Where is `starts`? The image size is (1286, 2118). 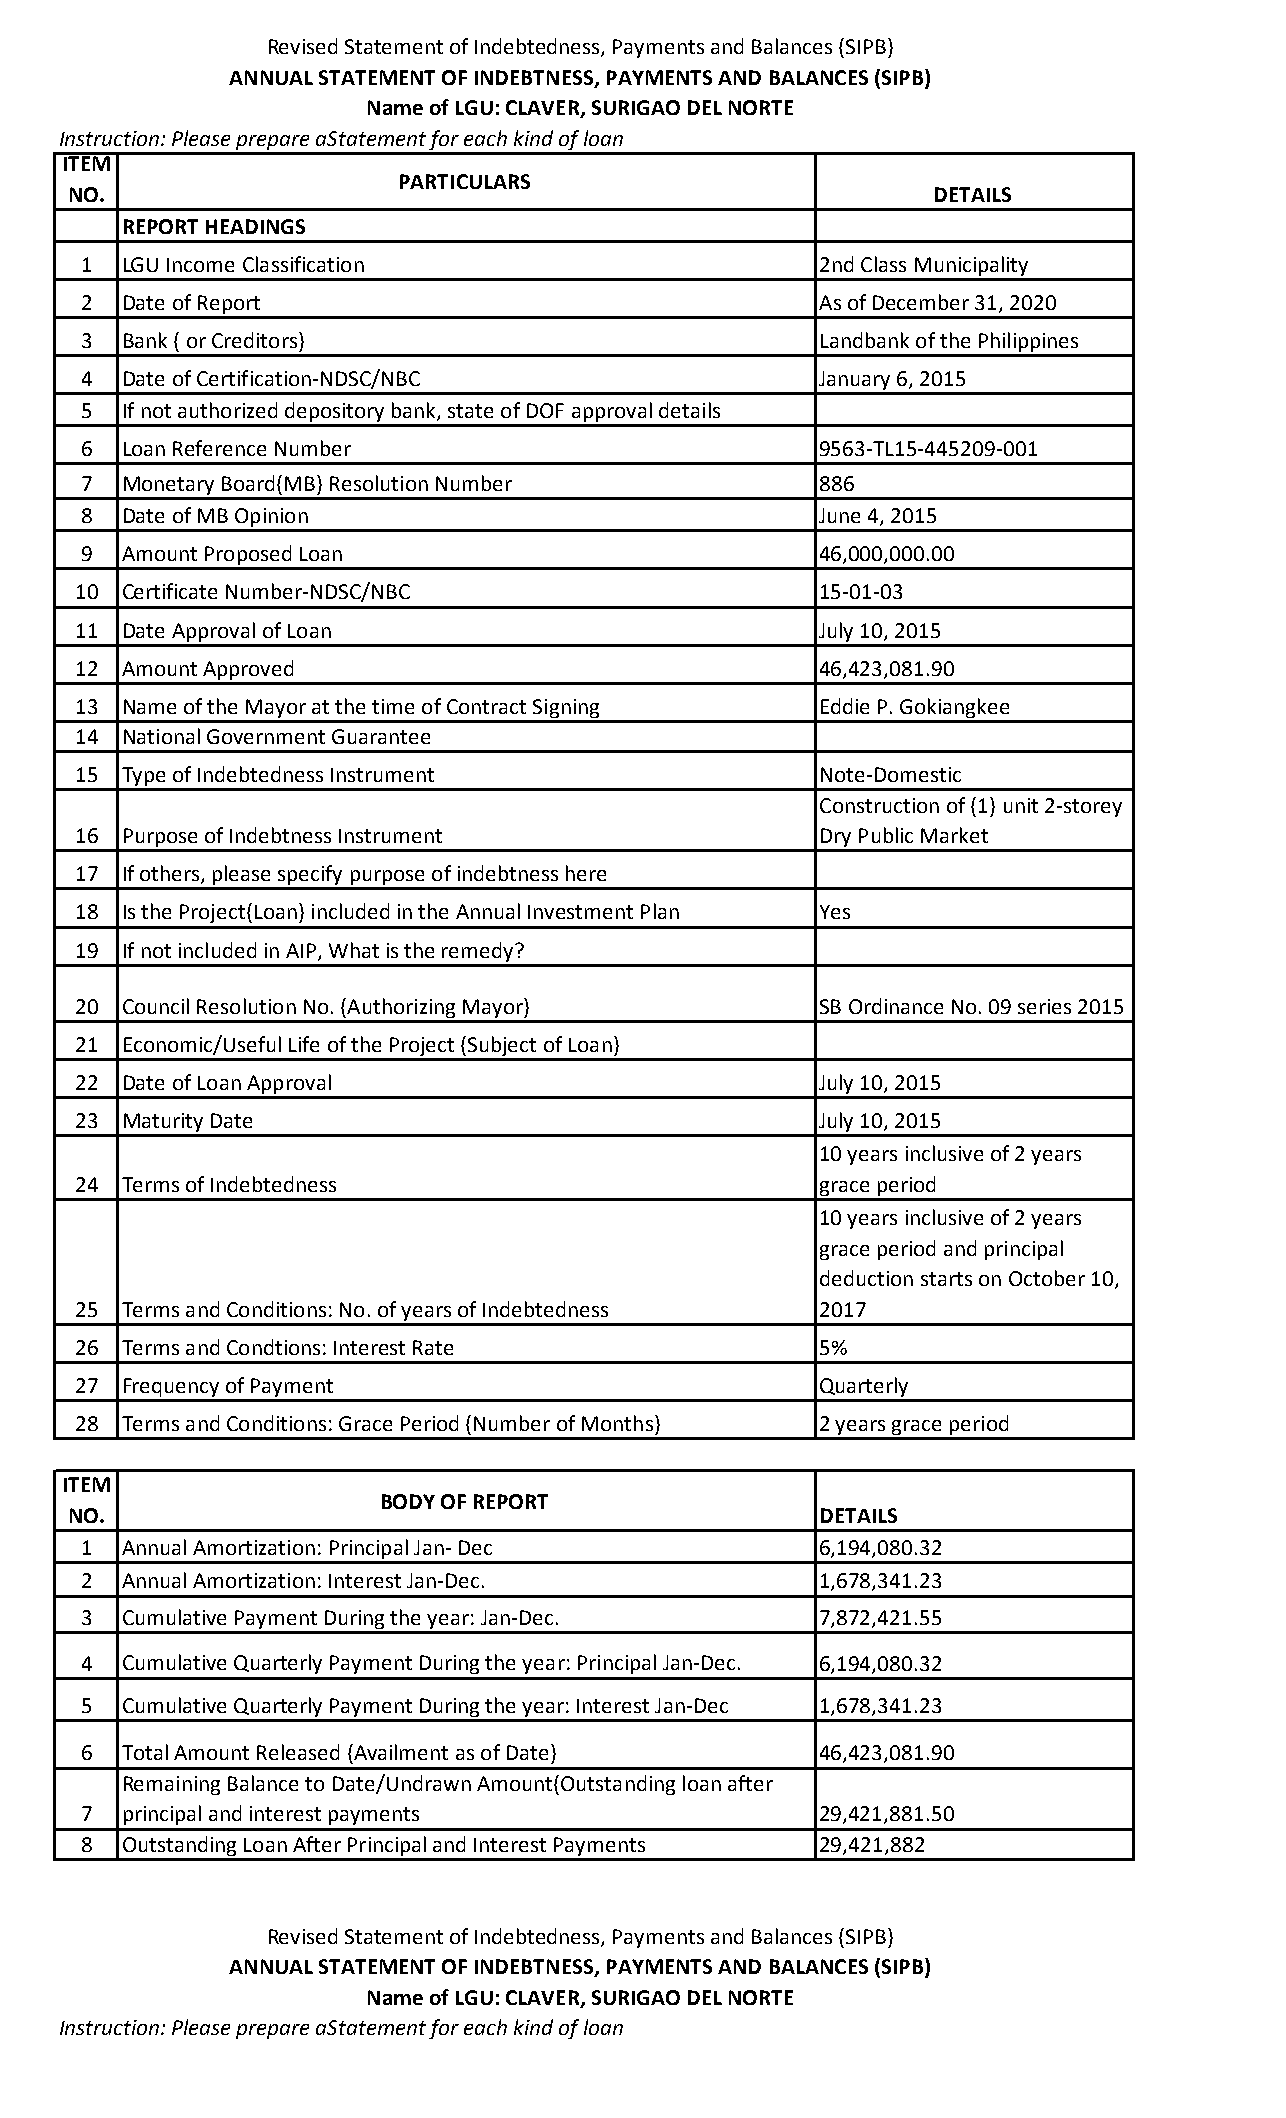
starts is located at coordinates (946, 1279).
